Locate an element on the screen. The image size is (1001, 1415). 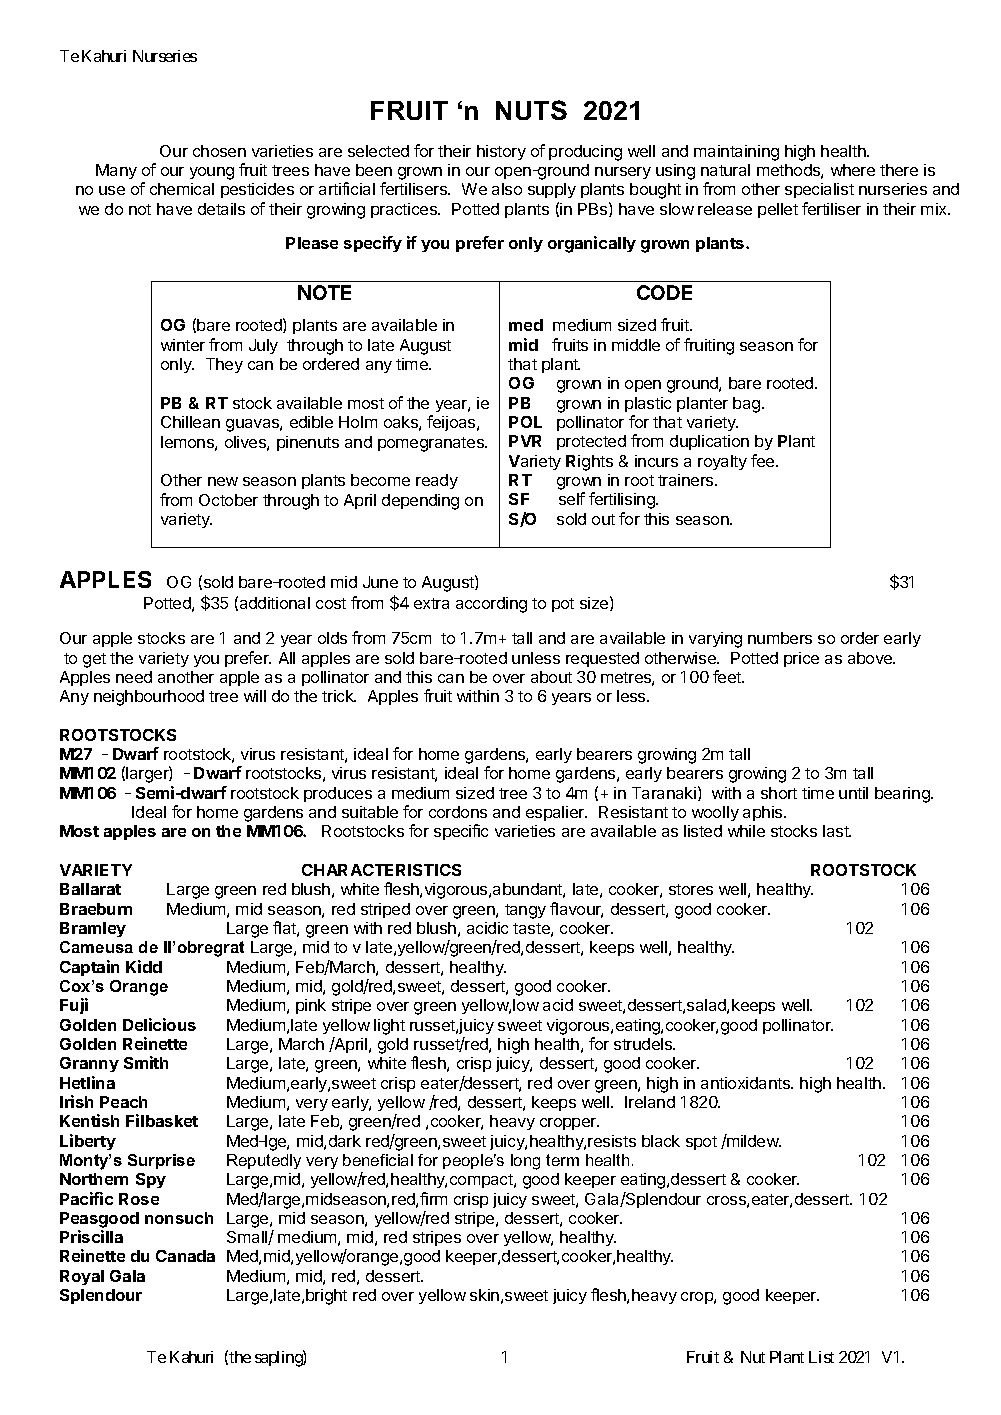
neighbourhood is located at coordinates (149, 698).
